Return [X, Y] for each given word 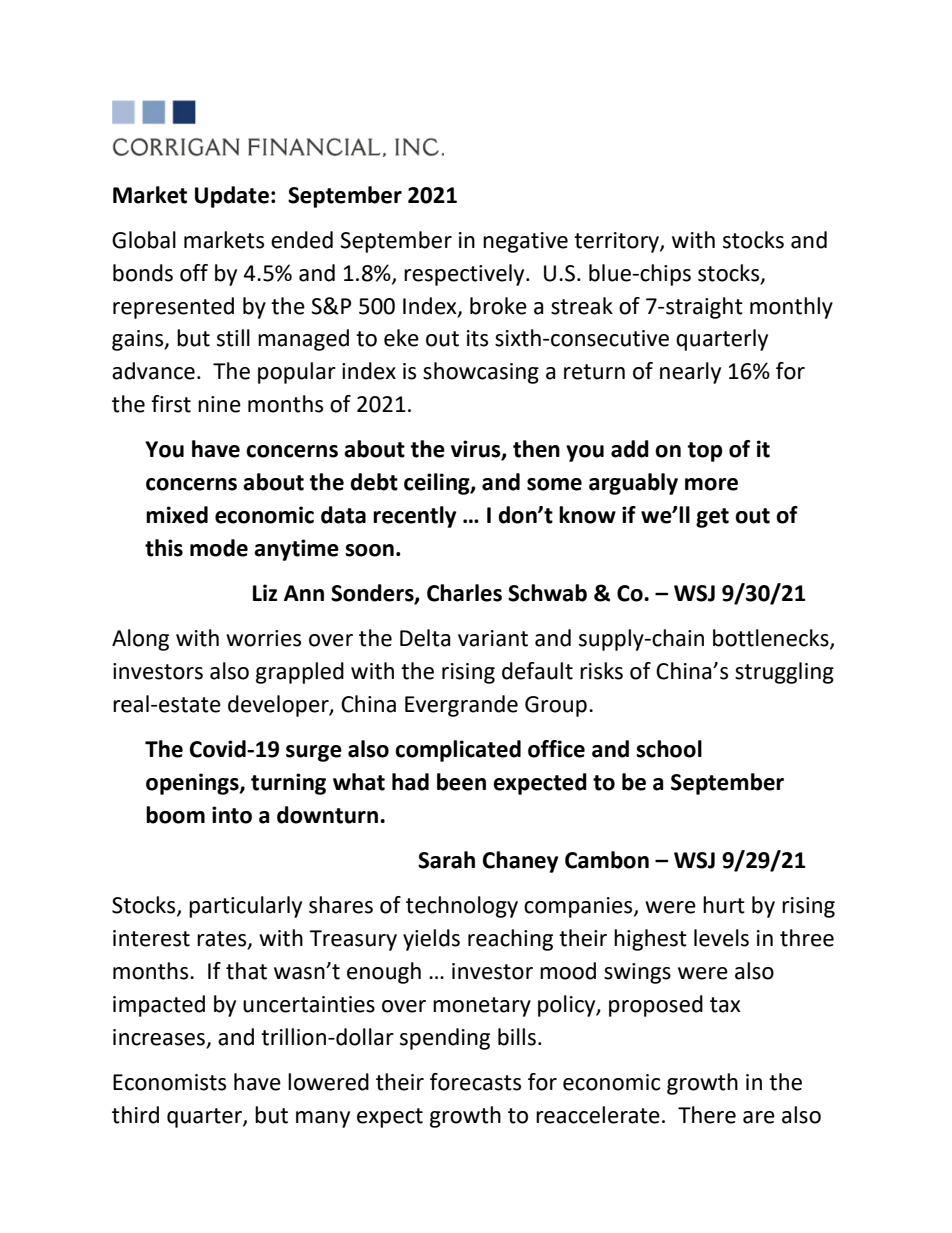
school [669, 749]
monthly [791, 308]
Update [232, 197]
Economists [169, 1082]
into [232, 815]
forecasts [475, 1082]
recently [414, 517]
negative [525, 242]
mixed [177, 515]
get [712, 518]
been [461, 782]
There [707, 1115]
